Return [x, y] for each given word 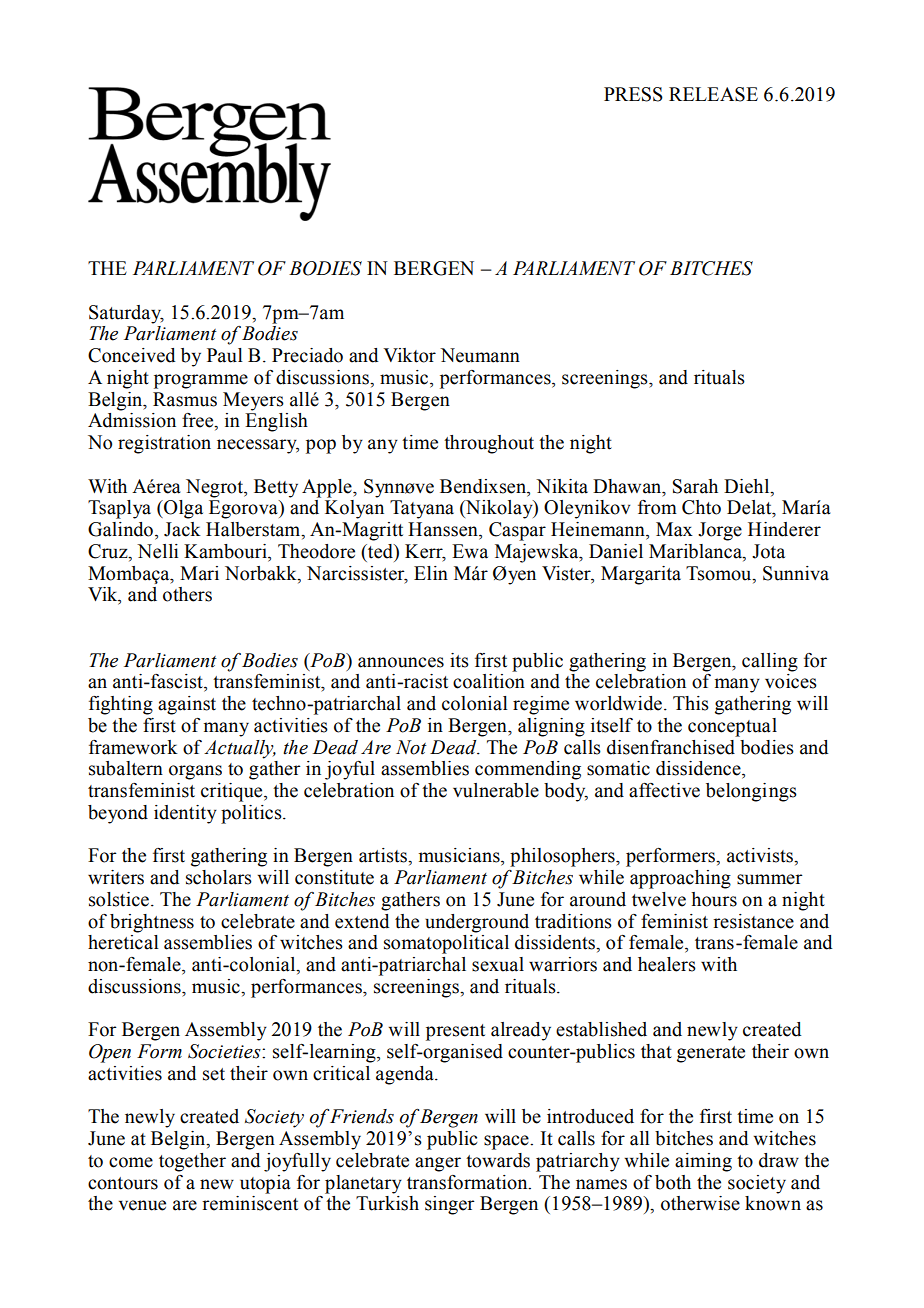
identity [185, 814]
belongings [751, 792]
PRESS [633, 94]
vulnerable [496, 790]
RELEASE [713, 94]
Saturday [126, 314]
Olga [182, 509]
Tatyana [422, 509]
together [192, 1162]
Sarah [695, 486]
